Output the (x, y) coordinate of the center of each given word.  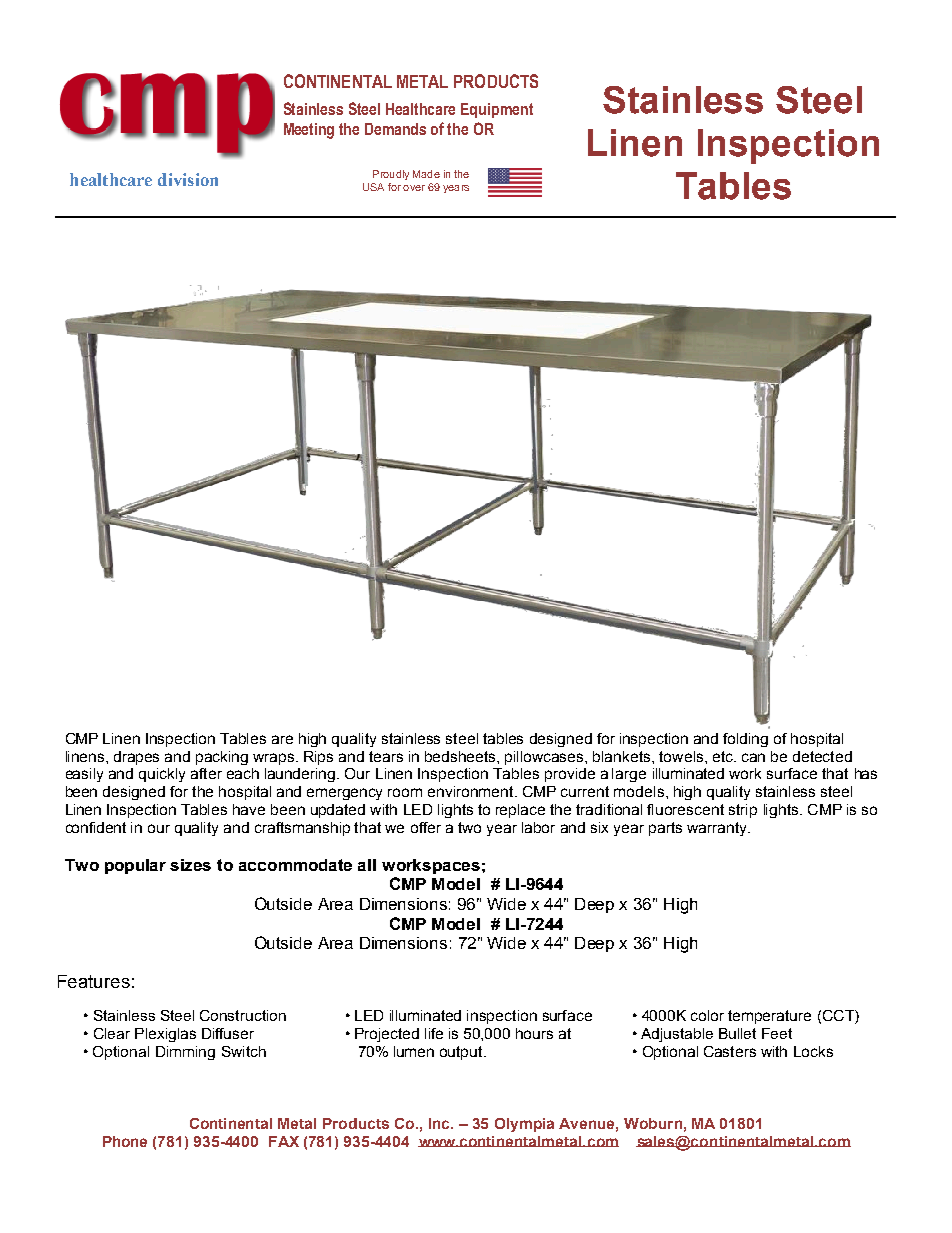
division (188, 179)
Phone (125, 1141)
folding (745, 740)
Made (426, 174)
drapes (136, 758)
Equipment (497, 110)
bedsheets (461, 756)
